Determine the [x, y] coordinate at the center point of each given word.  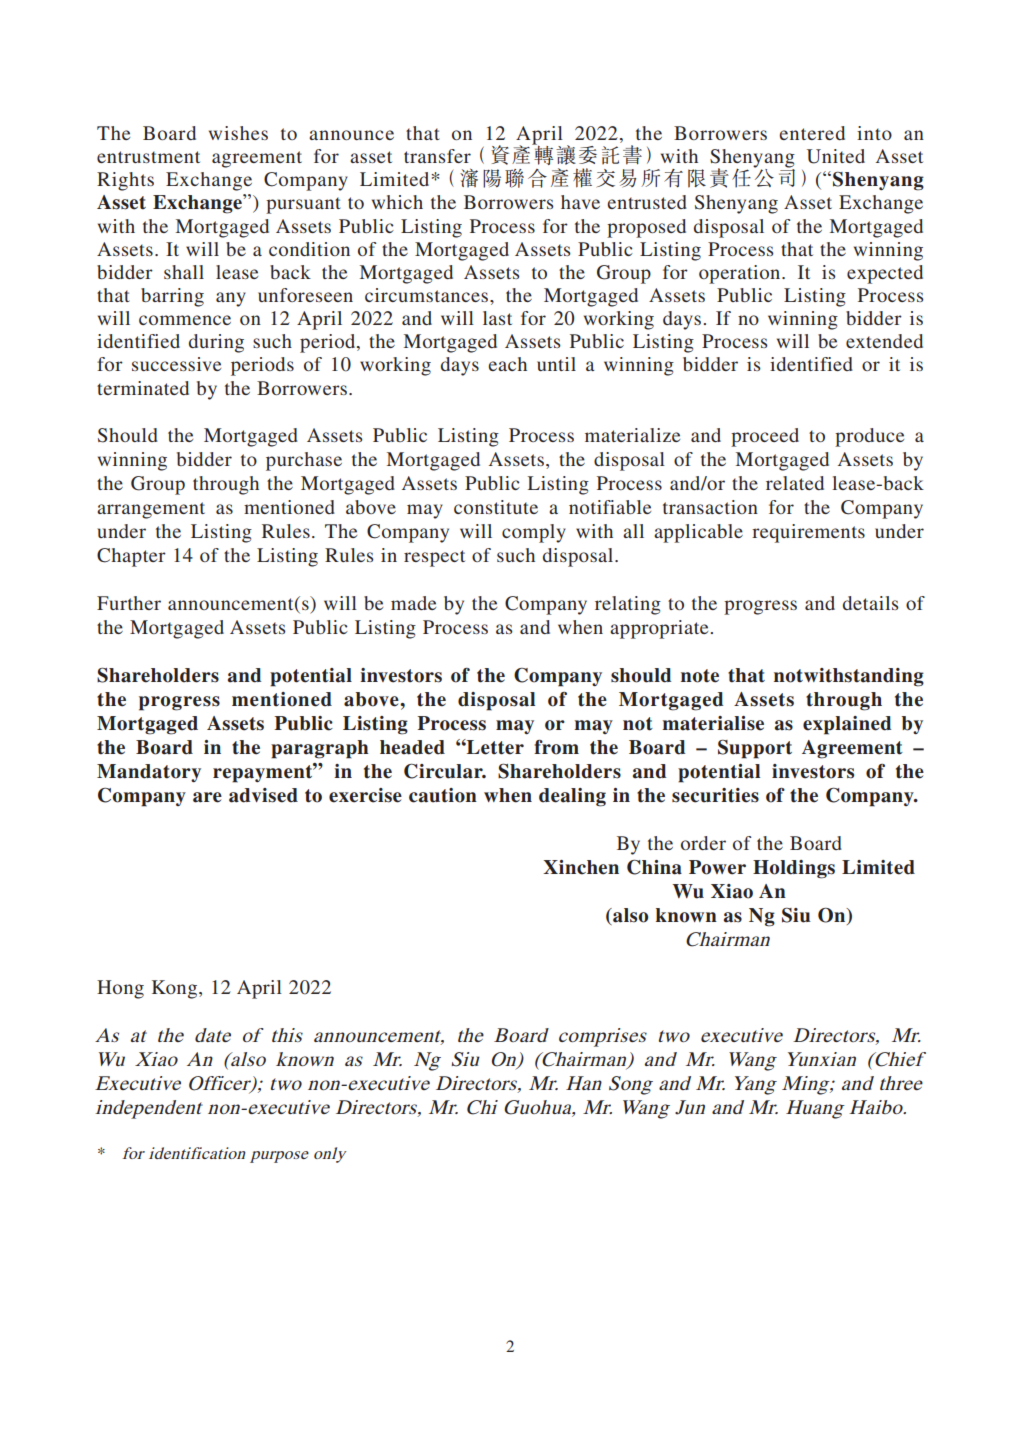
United [836, 156]
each [507, 364]
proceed [765, 437]
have [580, 202]
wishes [238, 133]
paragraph [319, 749]
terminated [143, 388]
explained [847, 725]
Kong [176, 989]
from [556, 747]
